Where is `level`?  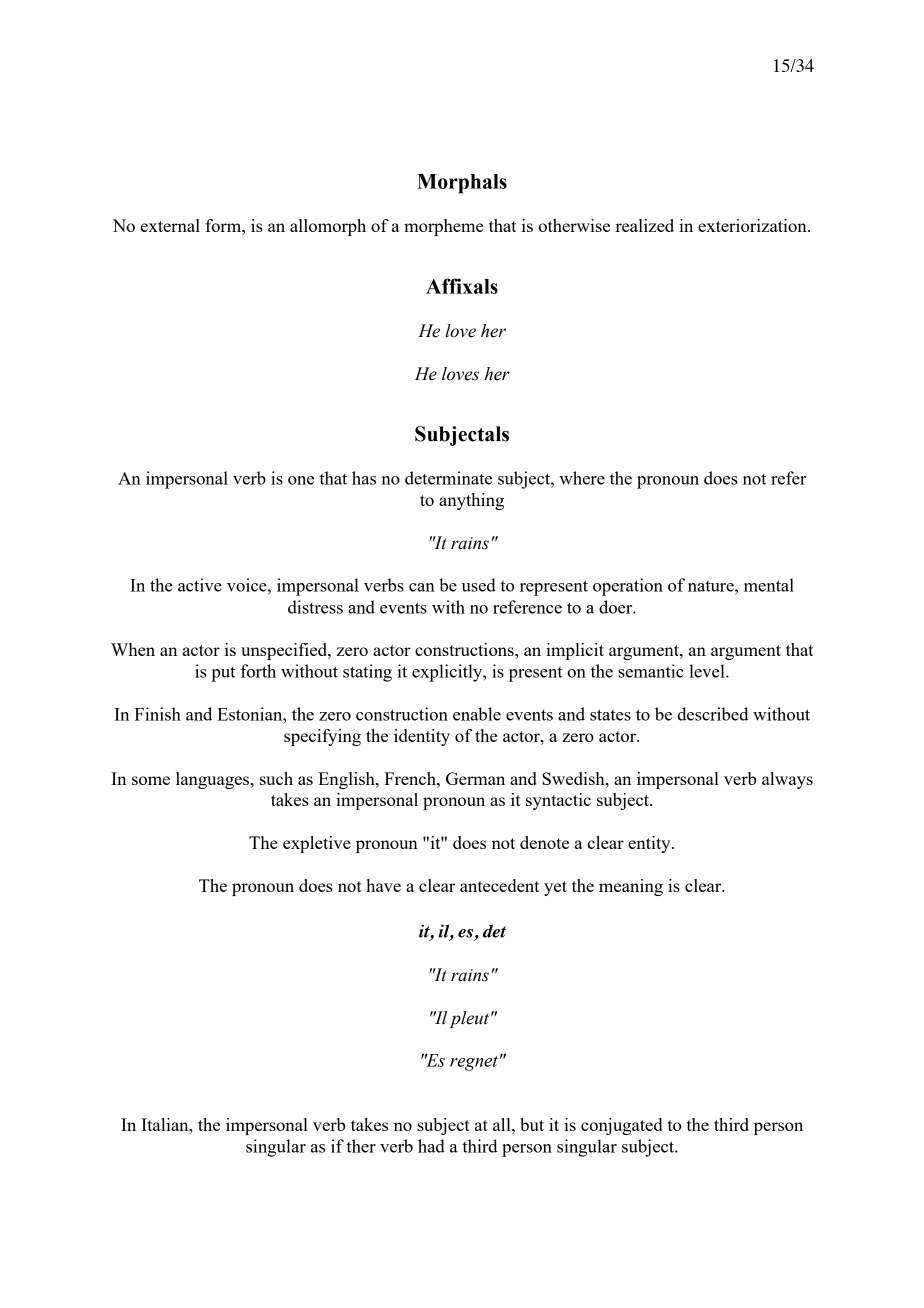 level is located at coordinates (708, 671).
